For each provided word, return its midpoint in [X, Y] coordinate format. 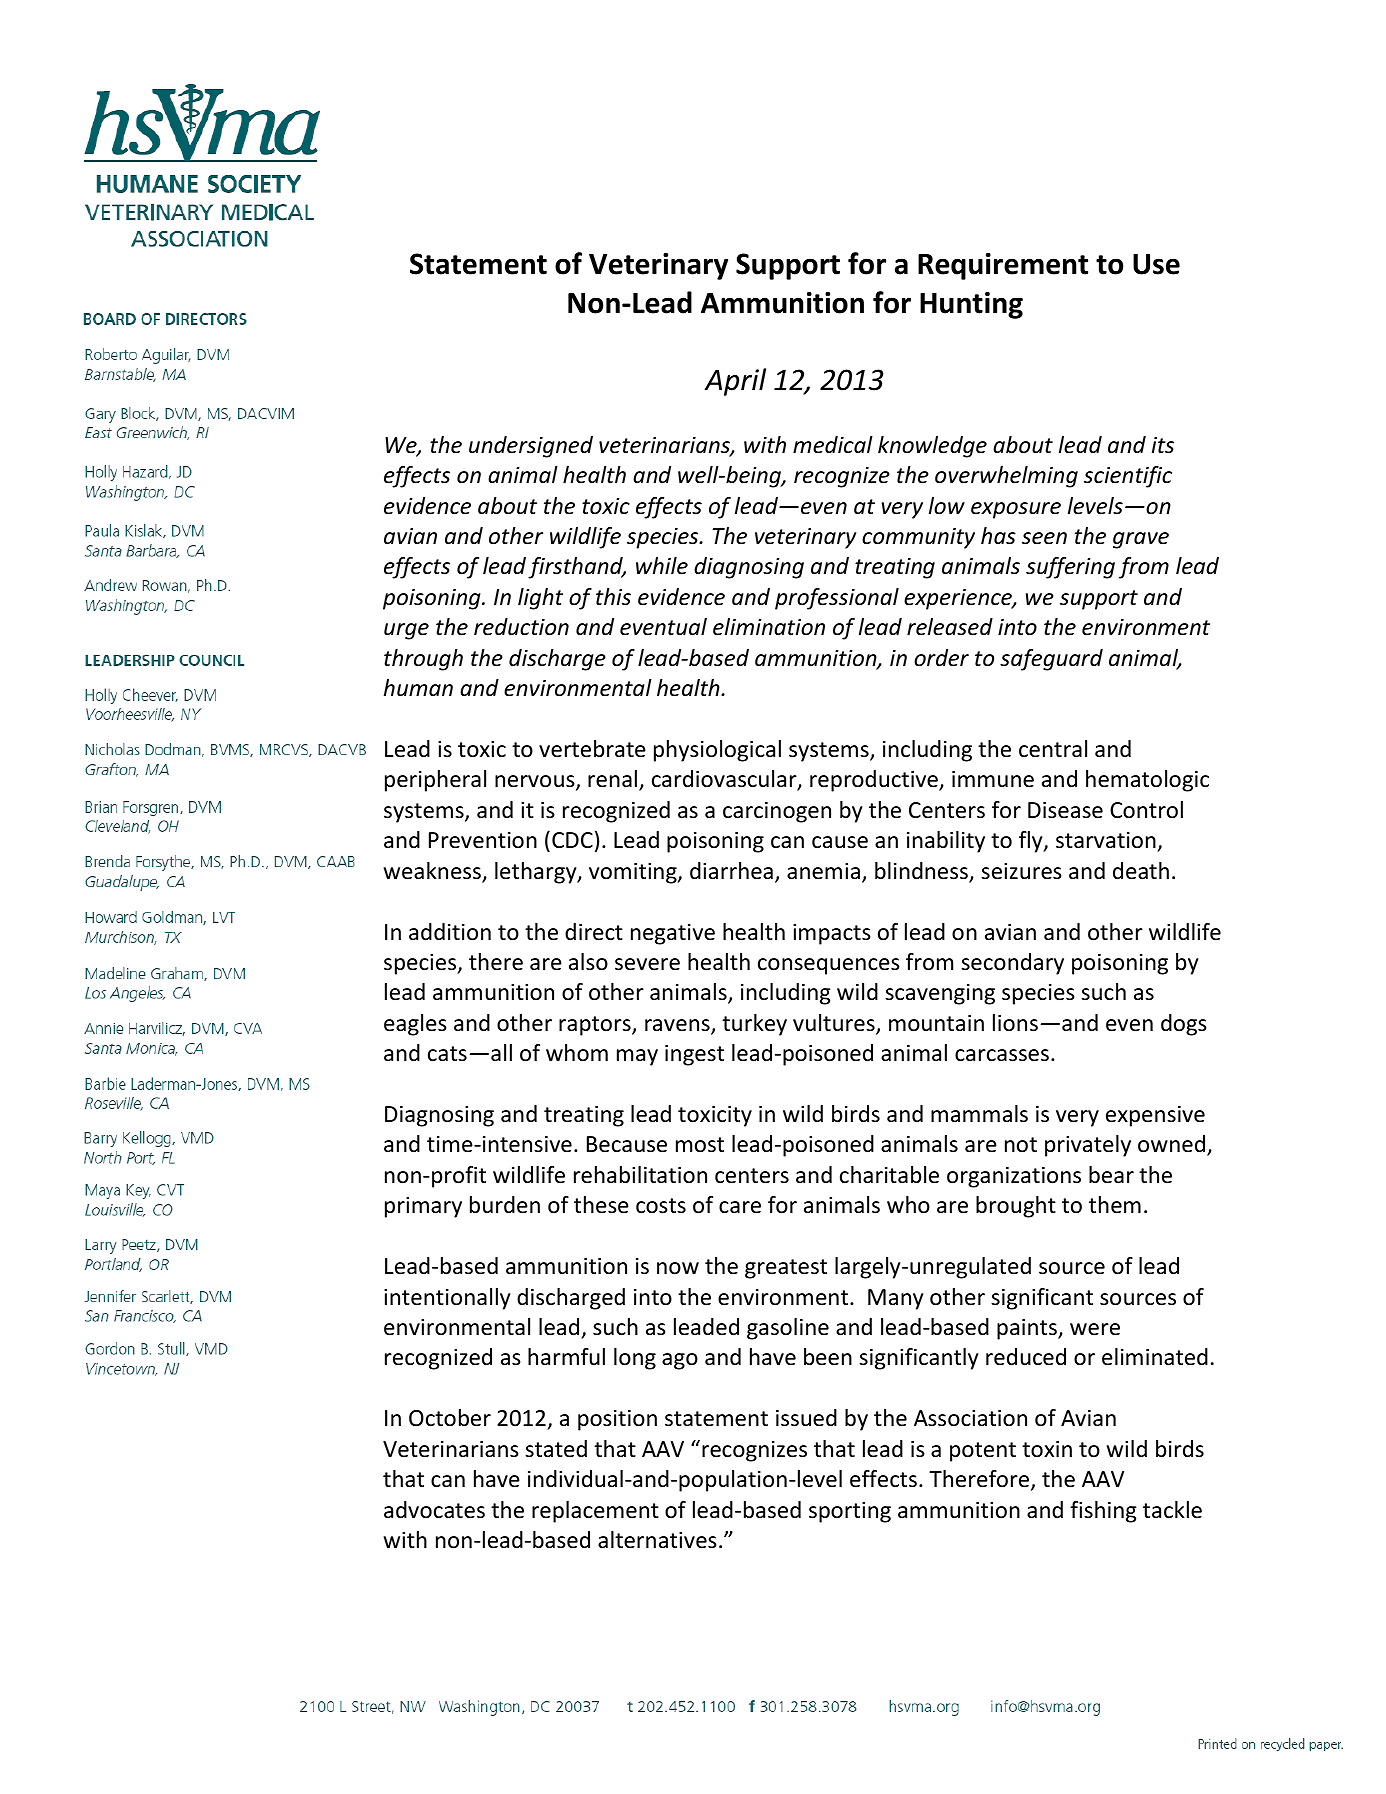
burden [505, 1205]
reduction [521, 627]
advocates [434, 1510]
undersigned [531, 447]
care [740, 1207]
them [1115, 1205]
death [1141, 871]
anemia [823, 871]
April [735, 382]
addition [450, 932]
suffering [1070, 568]
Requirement [1003, 266]
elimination [769, 627]
